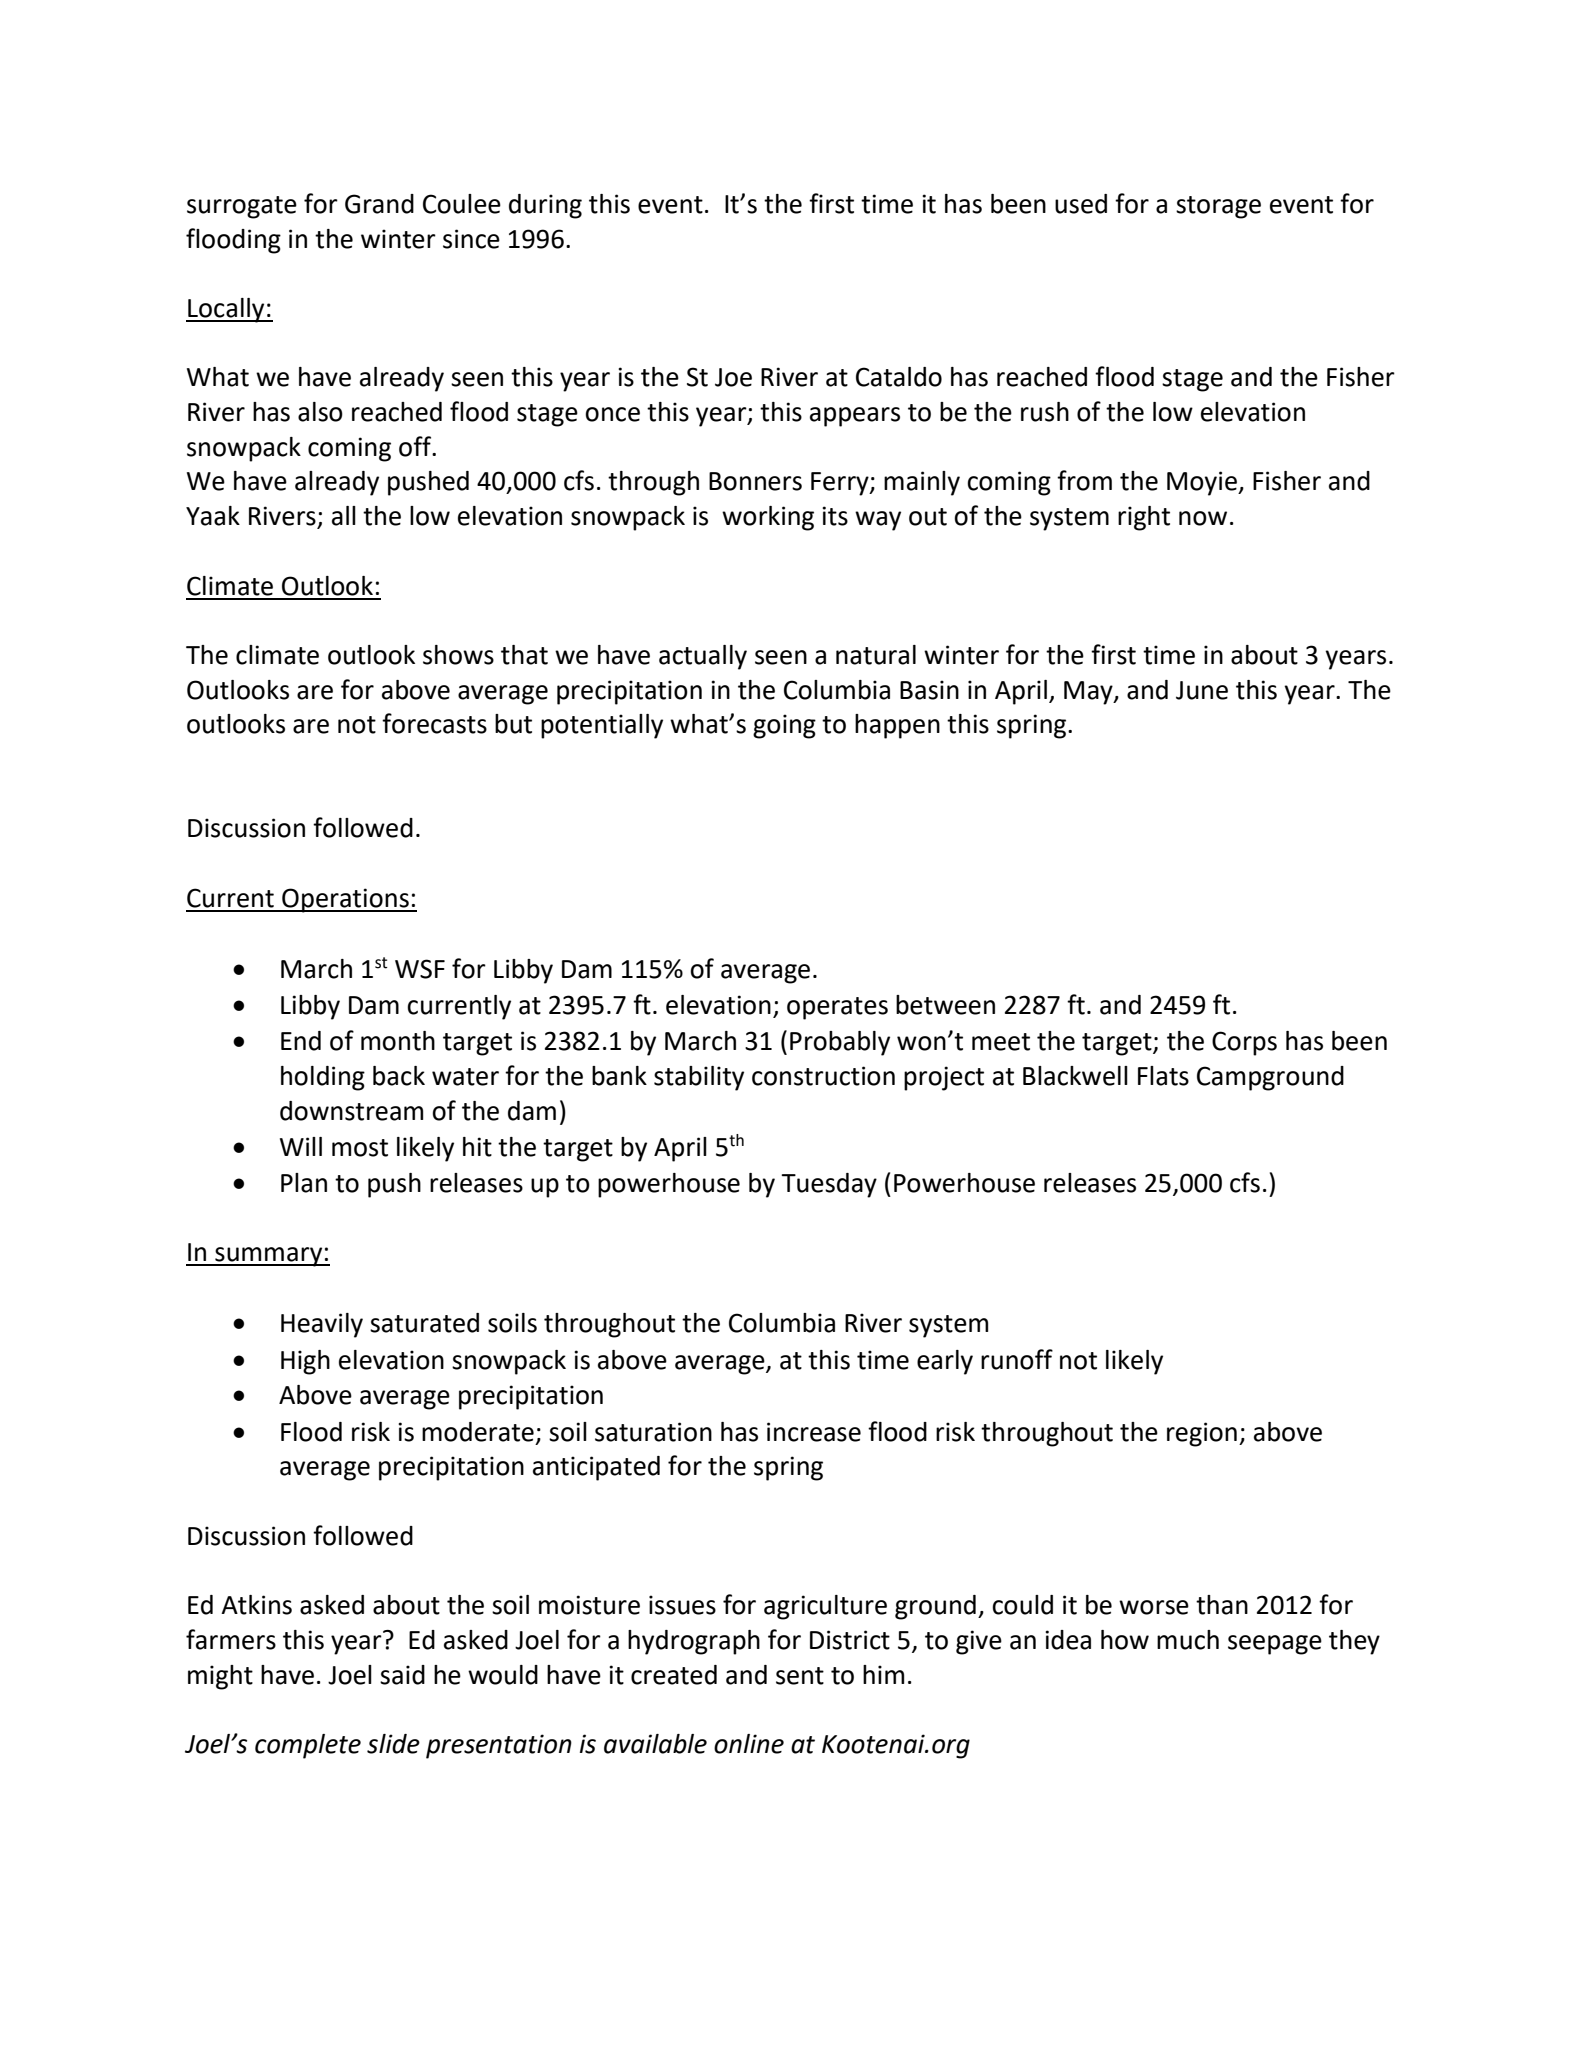 The width and height of the page is (1581, 2046). What do you see at coordinates (1202, 1434) in the page?
I see `region` at bounding box center [1202, 1434].
